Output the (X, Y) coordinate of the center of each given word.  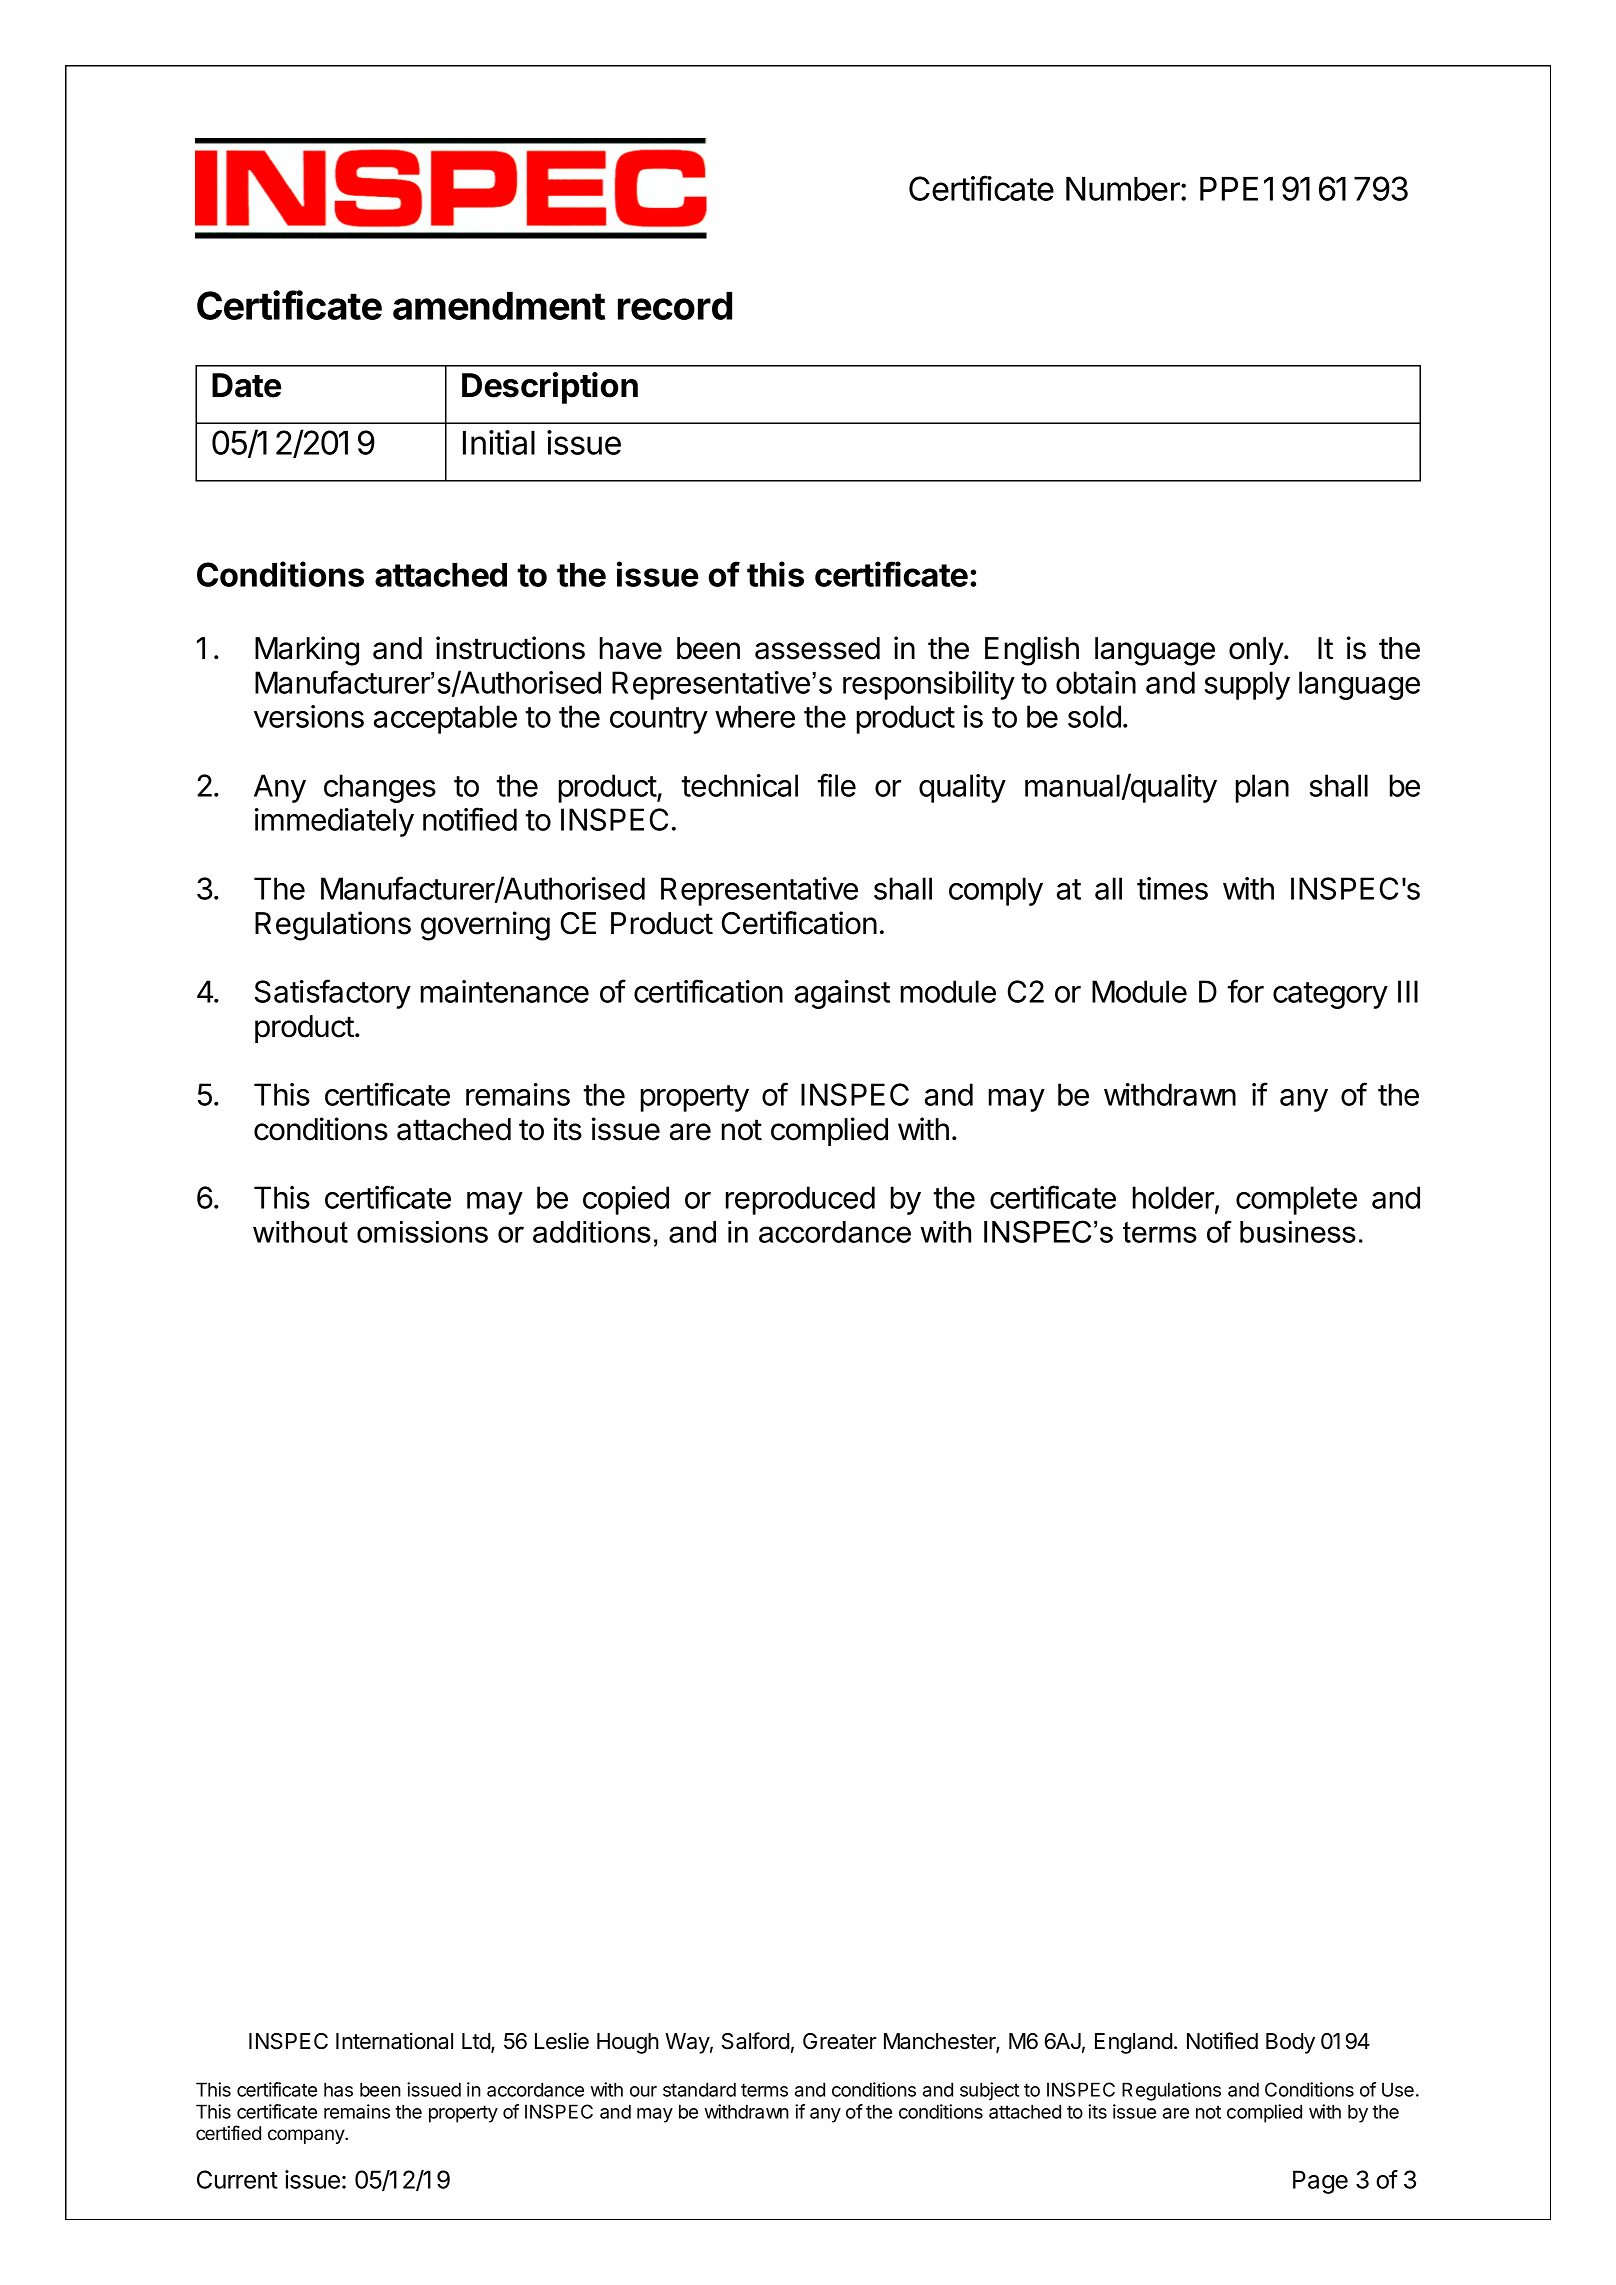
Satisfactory (333, 994)
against (842, 994)
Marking (307, 651)
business (1298, 1232)
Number (1124, 188)
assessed (817, 648)
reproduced (800, 1200)
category (1330, 995)
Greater (840, 2041)
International (394, 2041)
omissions (422, 1232)
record (675, 305)
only (1257, 651)
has (338, 2089)
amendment (499, 305)
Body (1290, 2043)
